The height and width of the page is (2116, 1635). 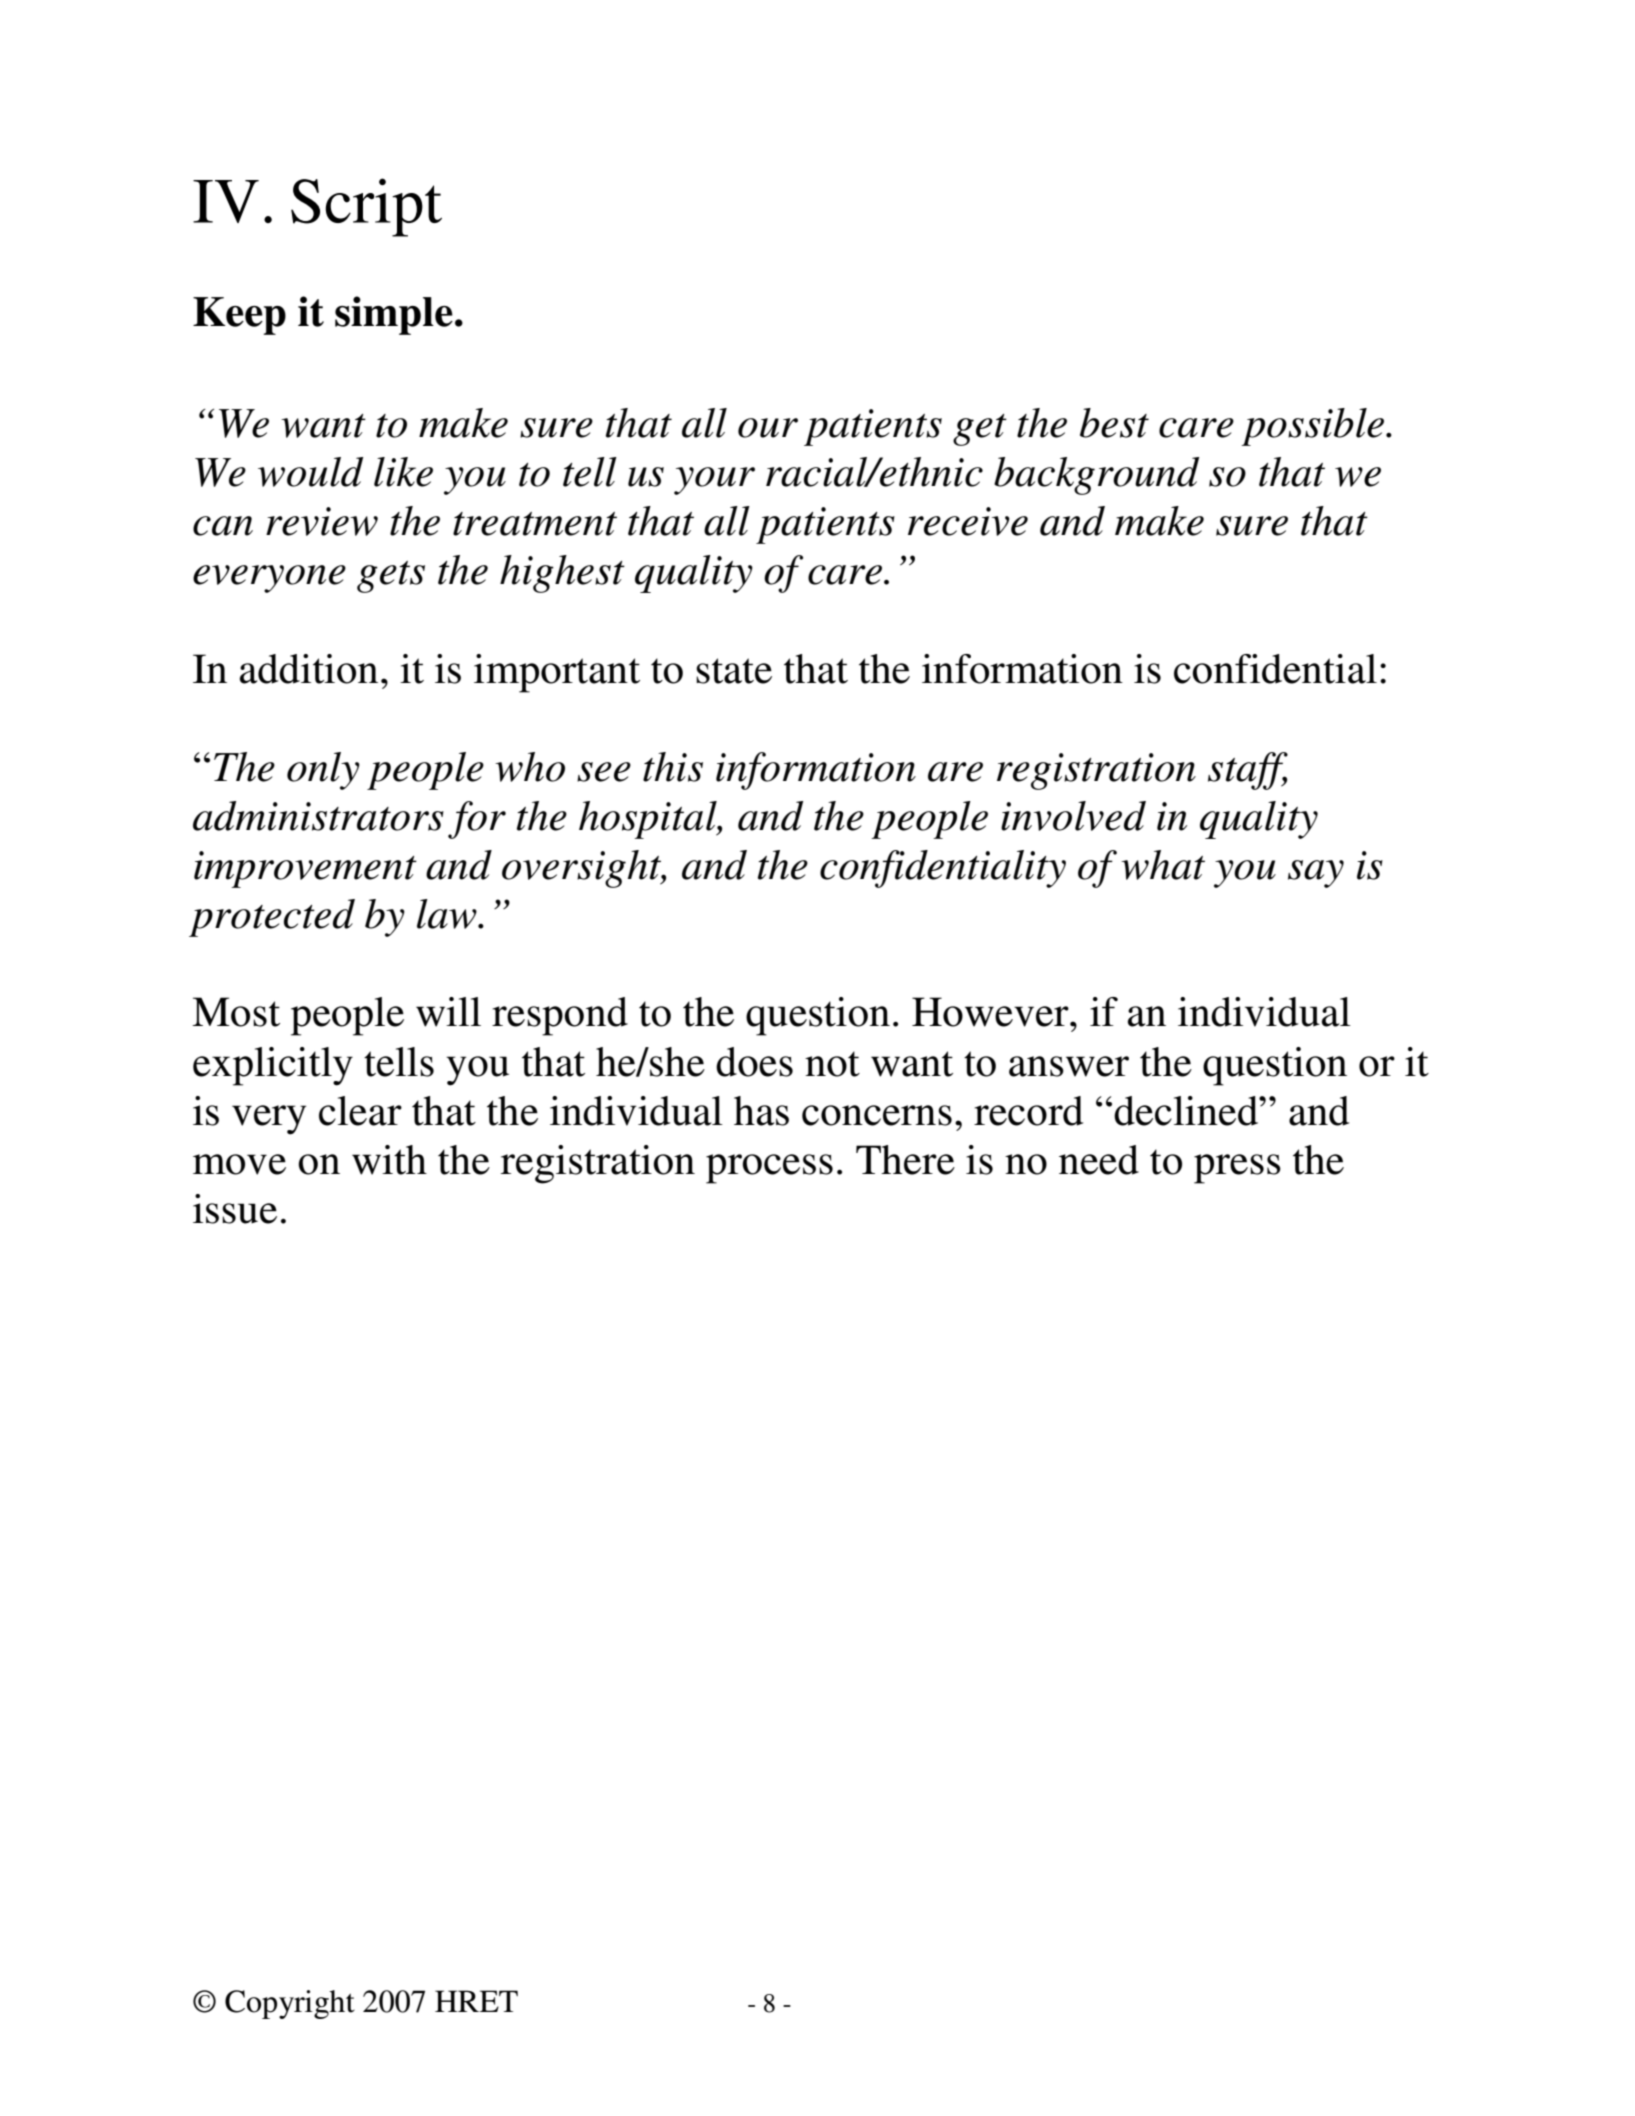 I want to click on addition, so click(x=309, y=669).
